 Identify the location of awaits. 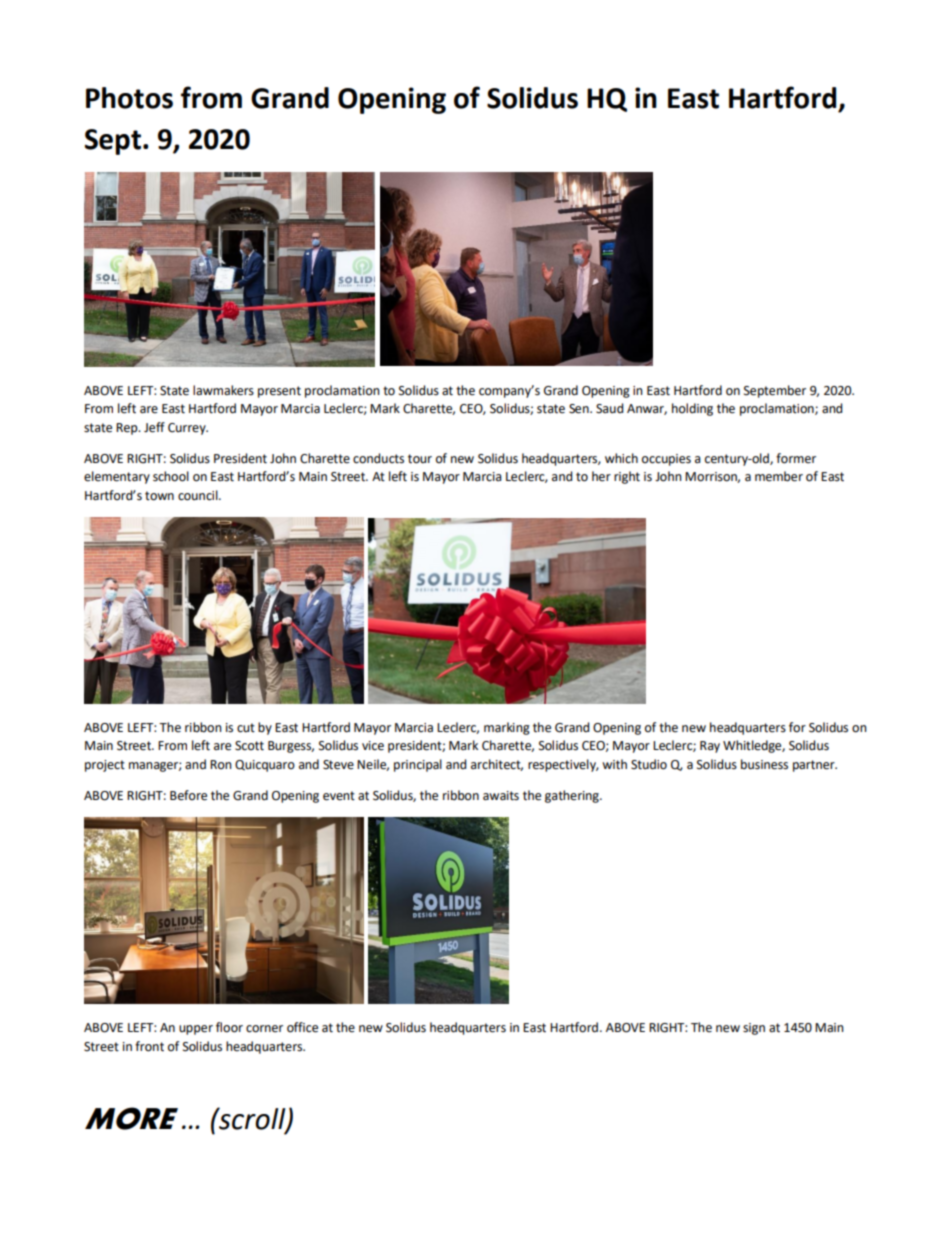
(501, 796).
